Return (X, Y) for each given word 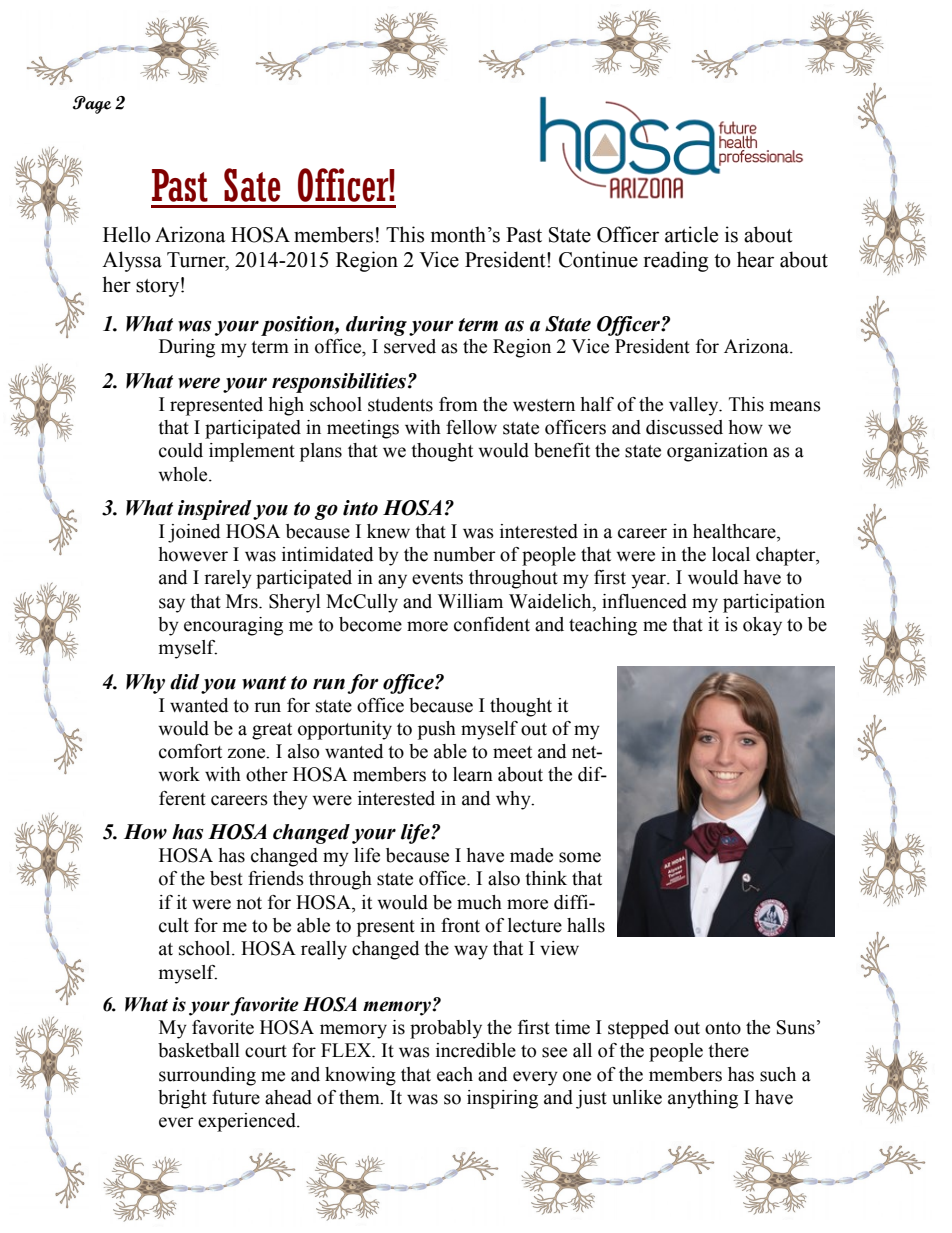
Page (92, 105)
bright (182, 1099)
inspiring (502, 1099)
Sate (252, 185)
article (691, 234)
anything (703, 1099)
